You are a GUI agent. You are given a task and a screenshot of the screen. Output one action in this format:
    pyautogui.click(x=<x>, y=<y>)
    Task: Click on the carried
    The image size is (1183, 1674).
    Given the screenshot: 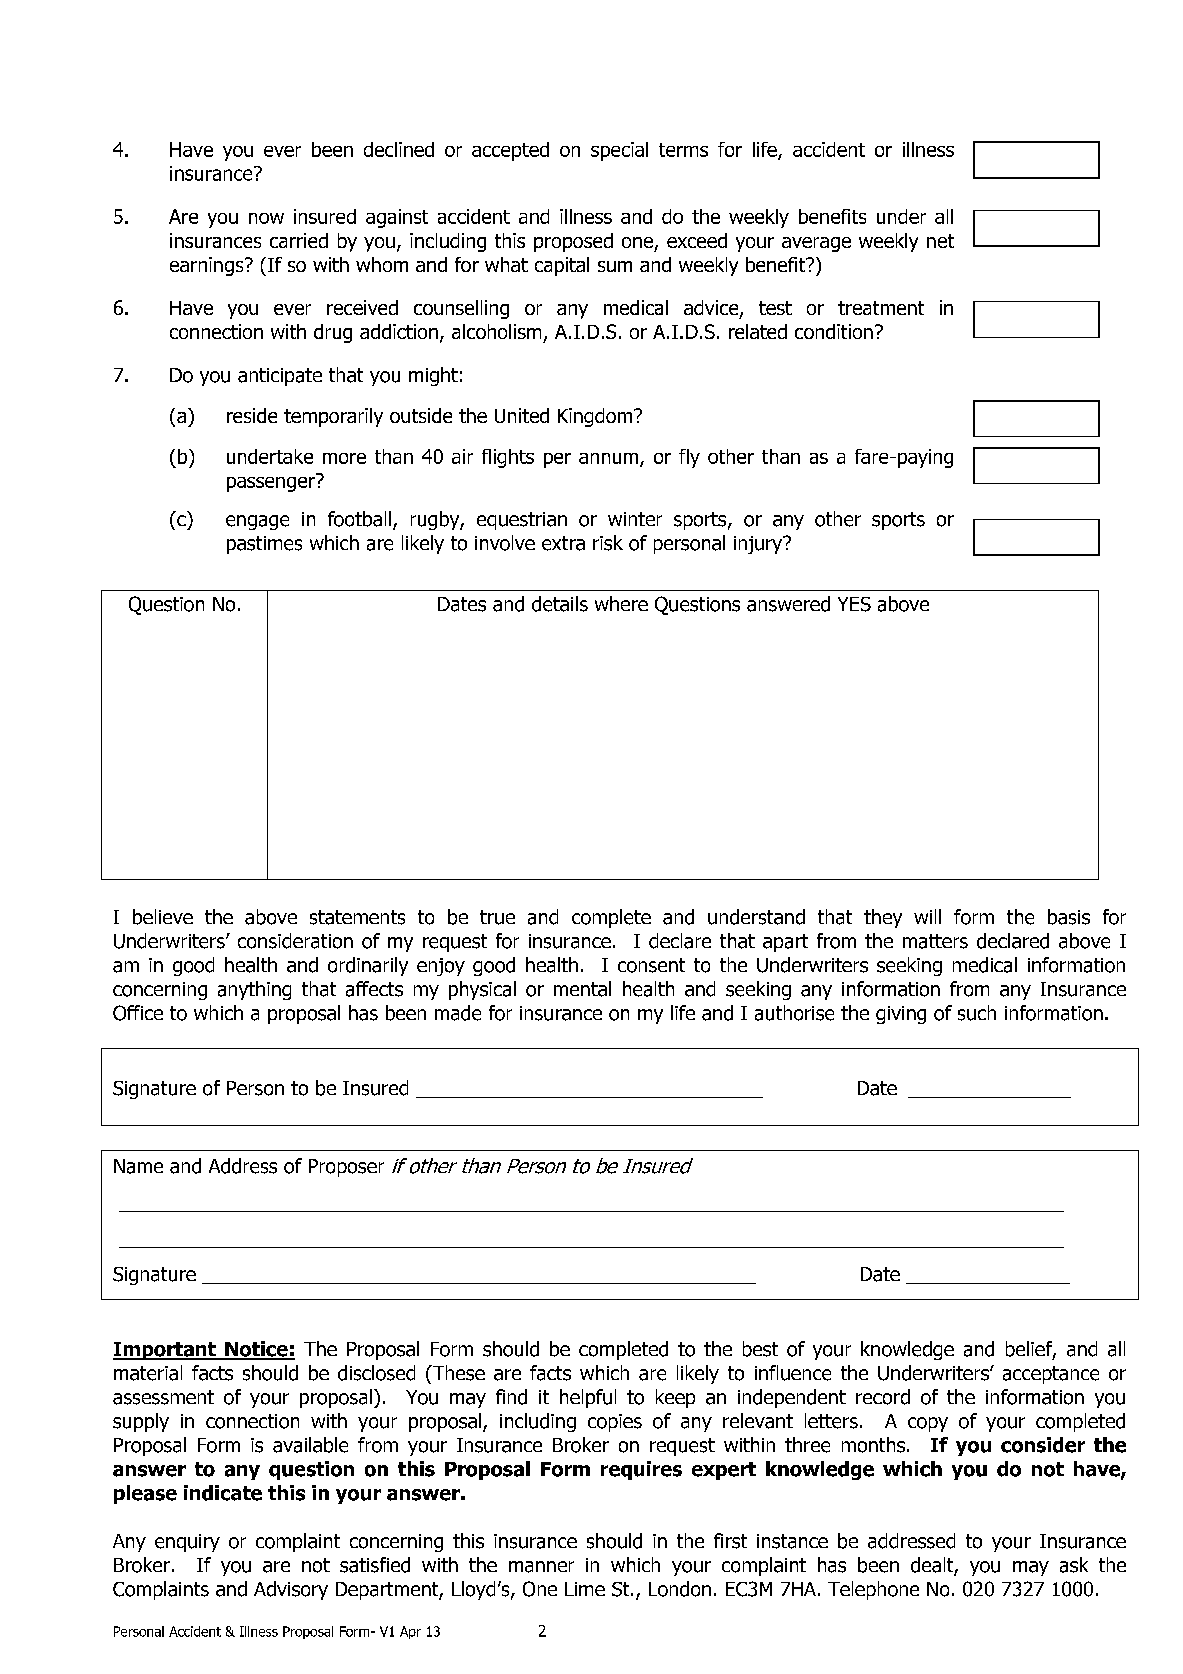 What is the action you would take?
    pyautogui.click(x=299, y=240)
